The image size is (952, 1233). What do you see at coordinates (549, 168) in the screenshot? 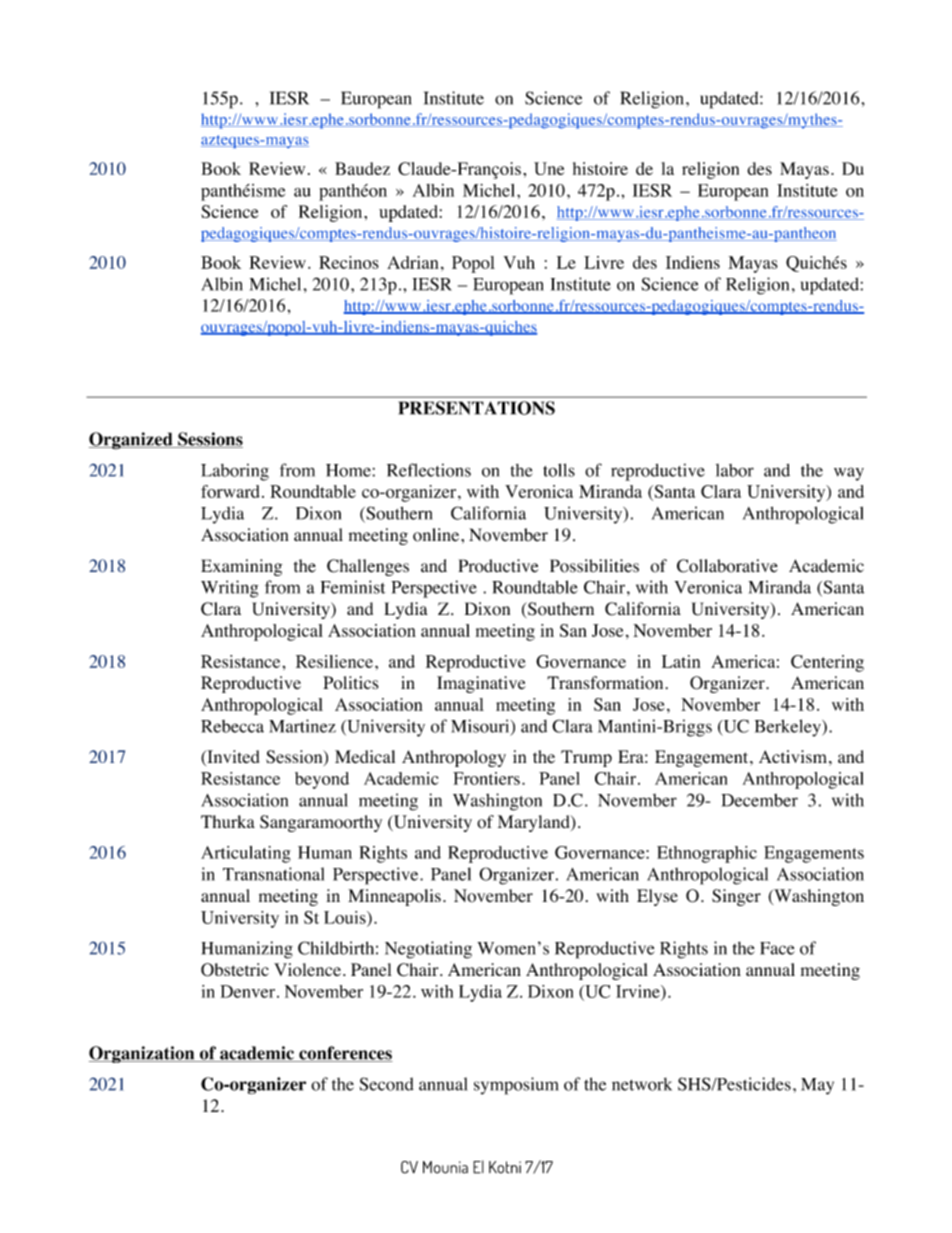
I see `Une` at bounding box center [549, 168].
